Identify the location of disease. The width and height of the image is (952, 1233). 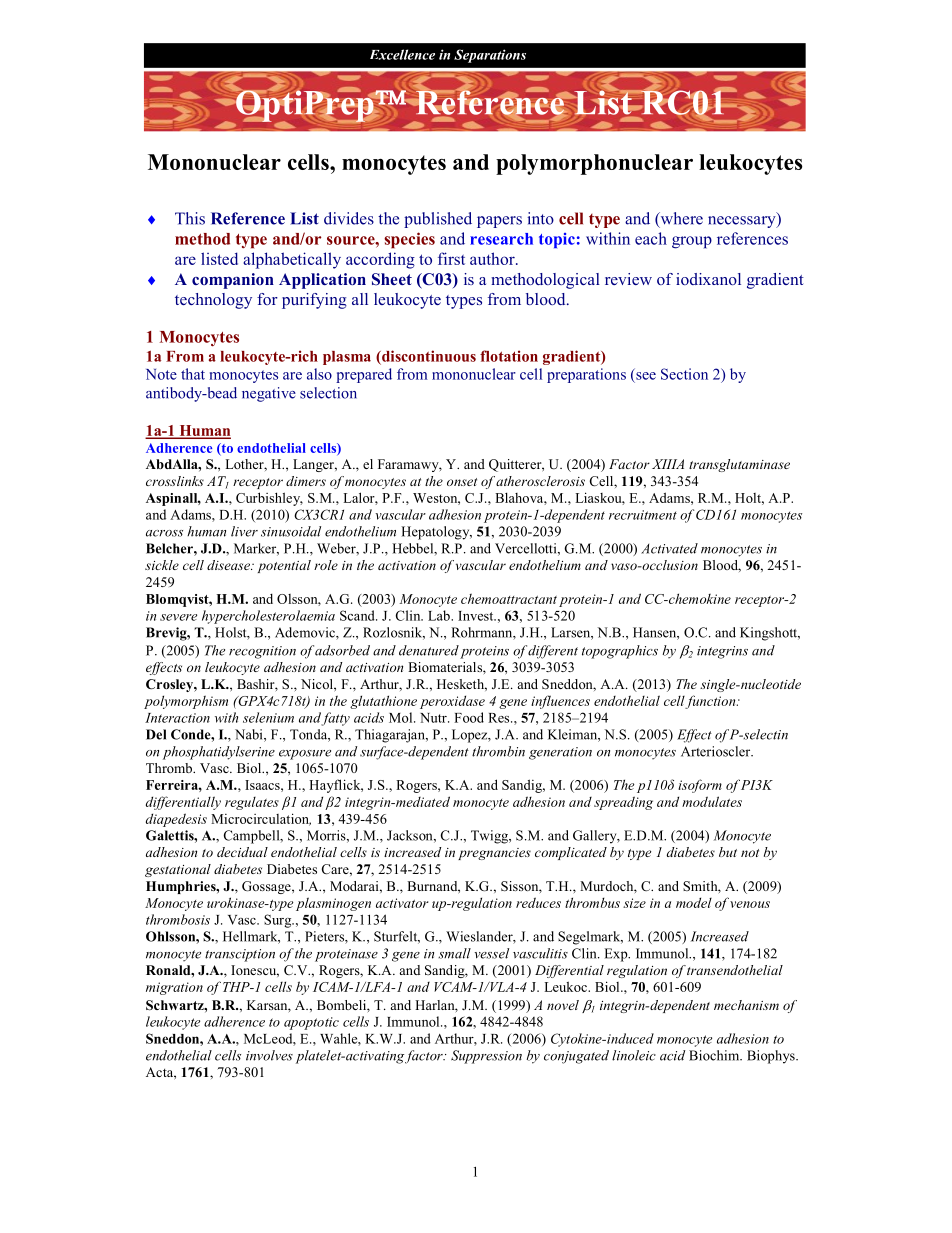
(229, 565).
